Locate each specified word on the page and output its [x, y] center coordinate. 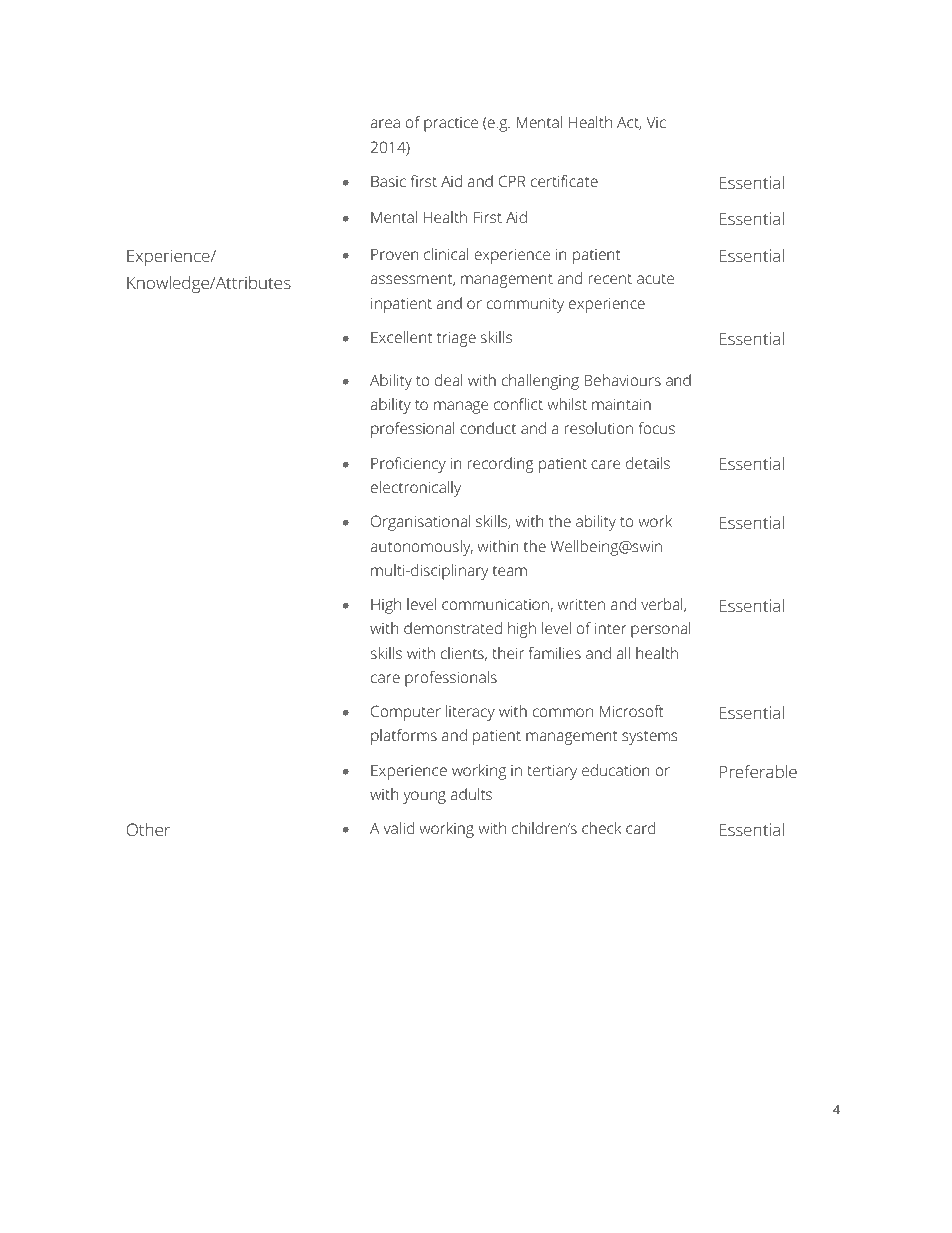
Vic [656, 122]
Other [148, 829]
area [385, 123]
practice [451, 124]
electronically [416, 489]
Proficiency [408, 465]
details [648, 463]
